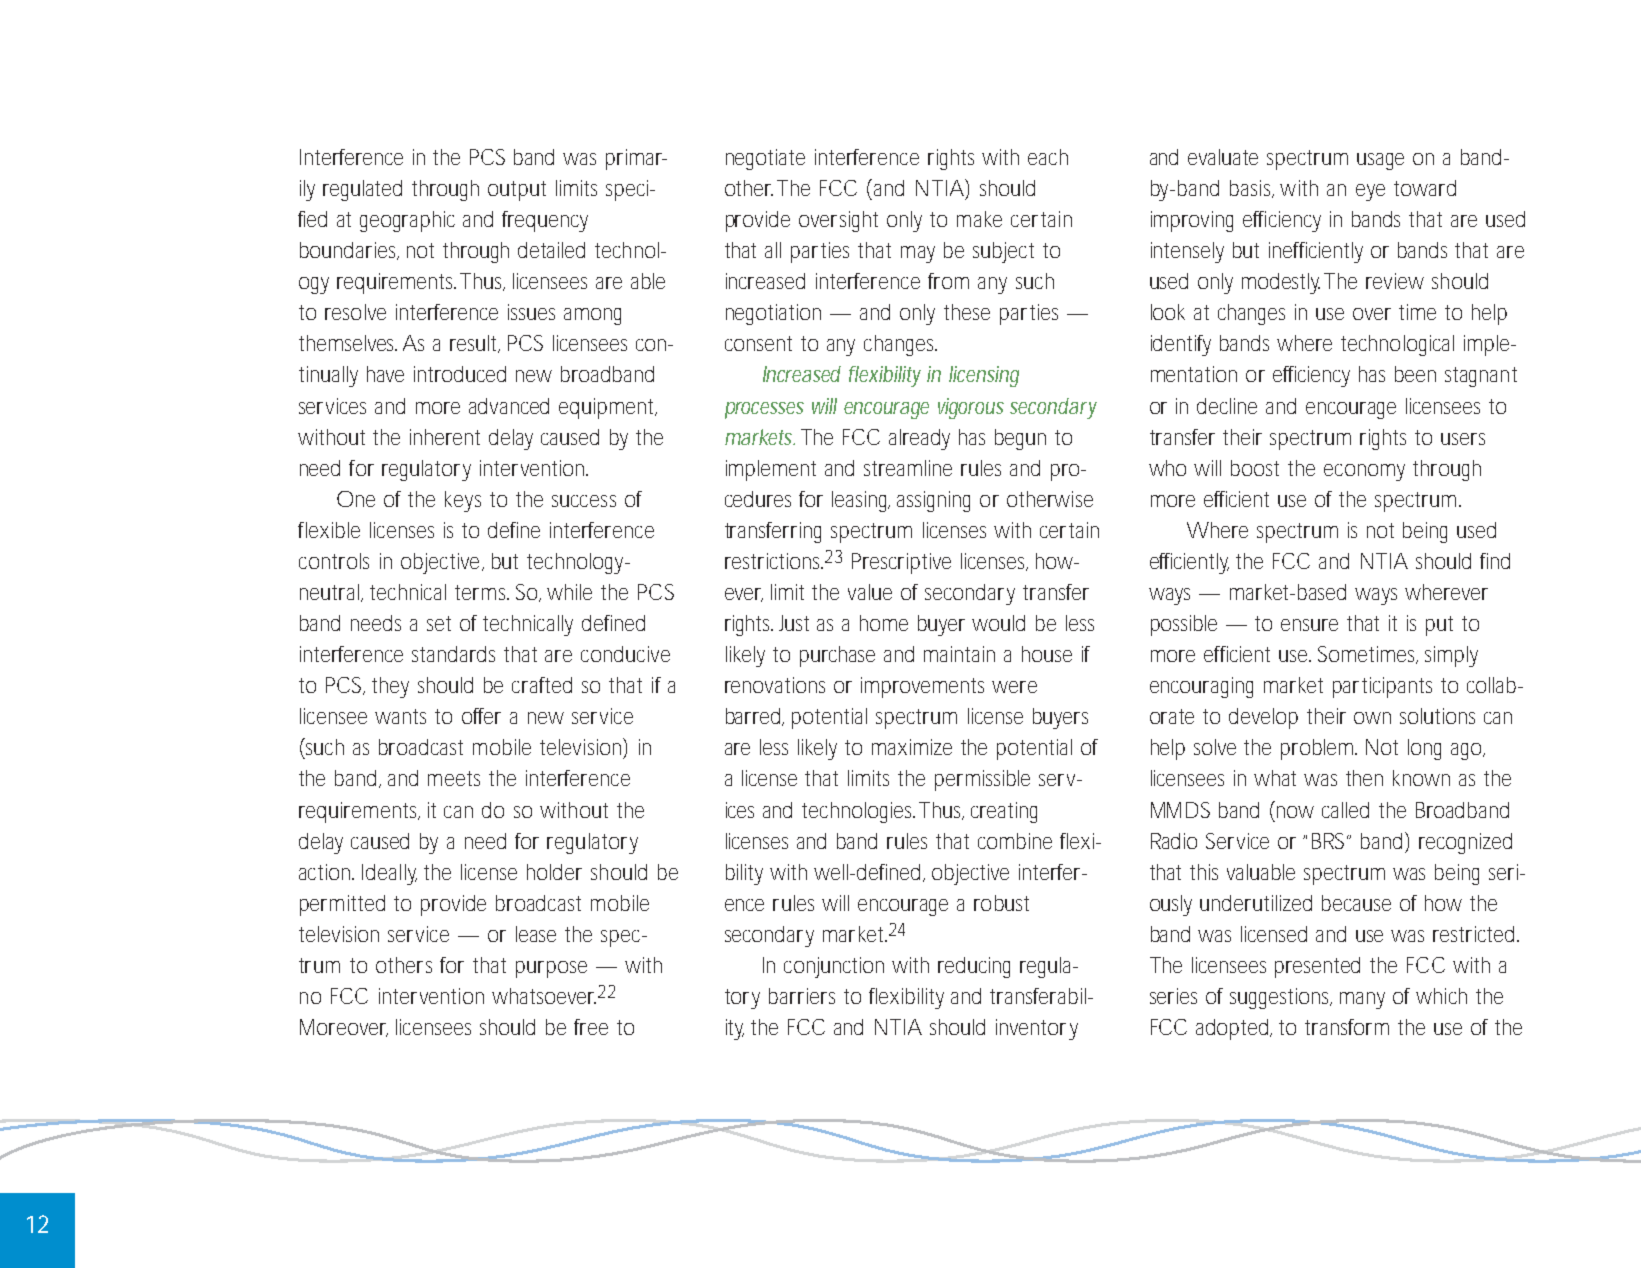 The width and height of the page is (1641, 1268). Describe the element at coordinates (1345, 810) in the page. I see `called` at that location.
